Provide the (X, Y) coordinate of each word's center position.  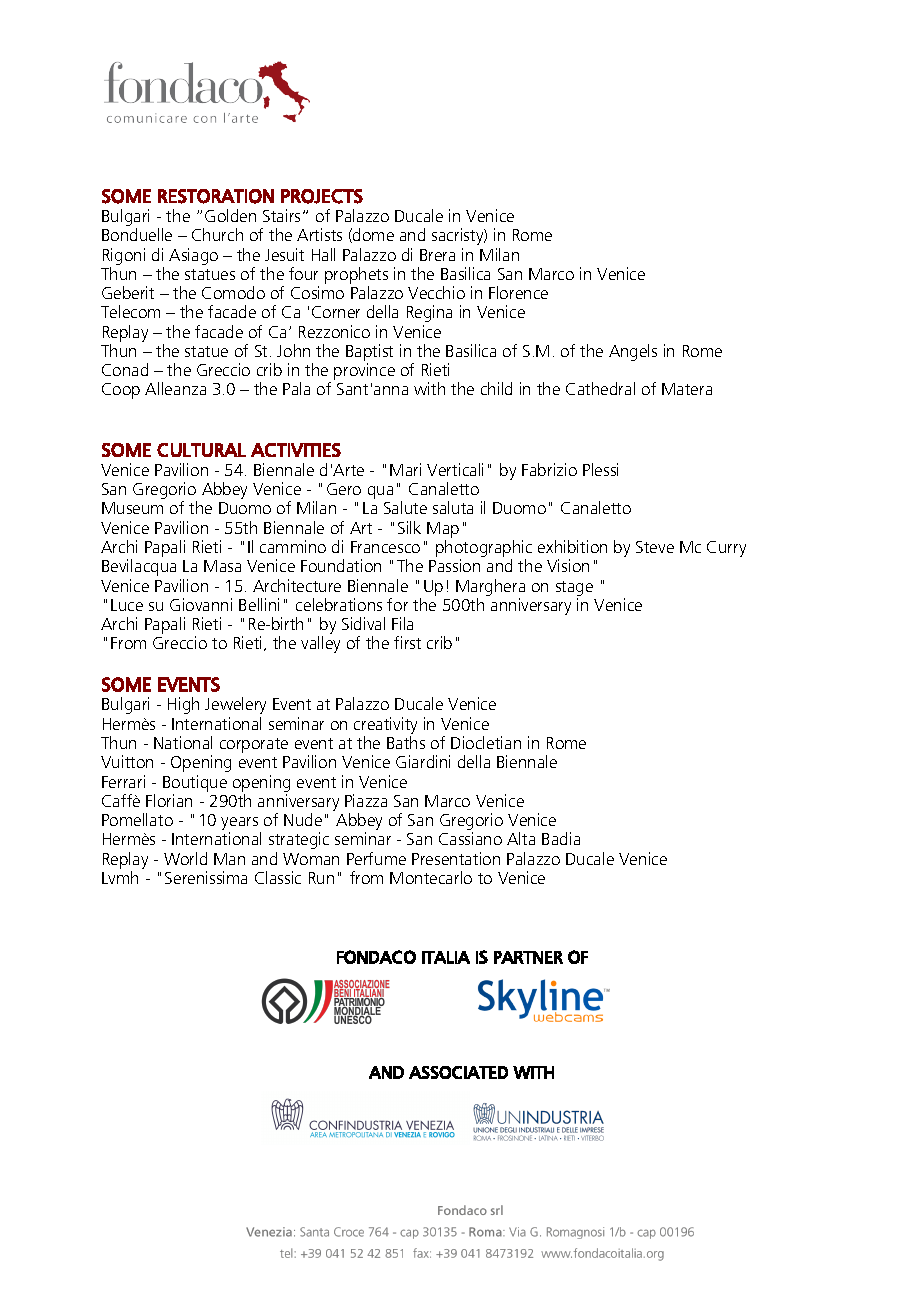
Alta (521, 838)
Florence (518, 292)
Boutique (195, 783)
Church (217, 234)
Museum (132, 508)
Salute (405, 507)
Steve (655, 547)
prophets (356, 275)
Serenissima (206, 877)
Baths (406, 742)
